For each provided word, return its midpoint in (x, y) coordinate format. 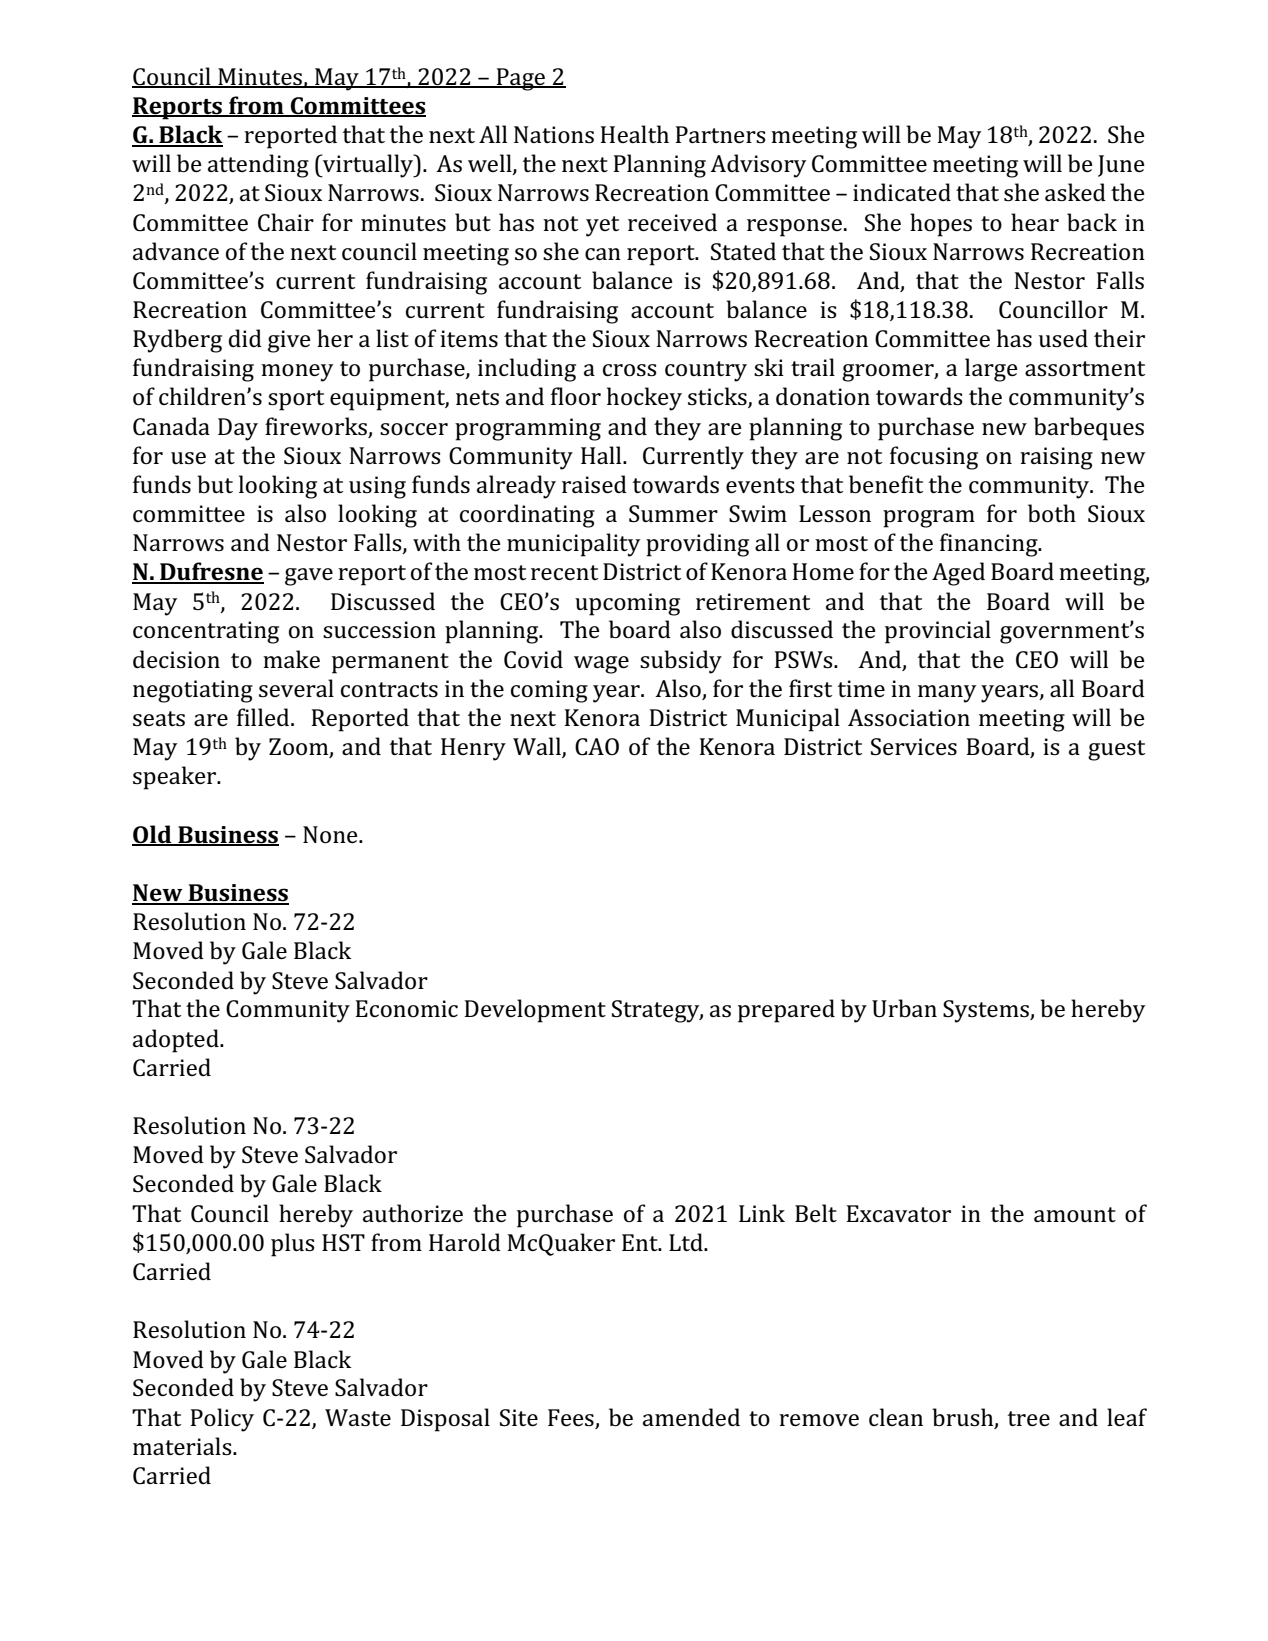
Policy (222, 1420)
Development (535, 1011)
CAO (597, 747)
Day (238, 429)
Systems (987, 1011)
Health (634, 134)
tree (1029, 1418)
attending (258, 166)
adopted (177, 1041)
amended (691, 1417)
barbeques (1089, 429)
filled (264, 717)
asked (1075, 192)
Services (914, 747)
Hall (602, 455)
